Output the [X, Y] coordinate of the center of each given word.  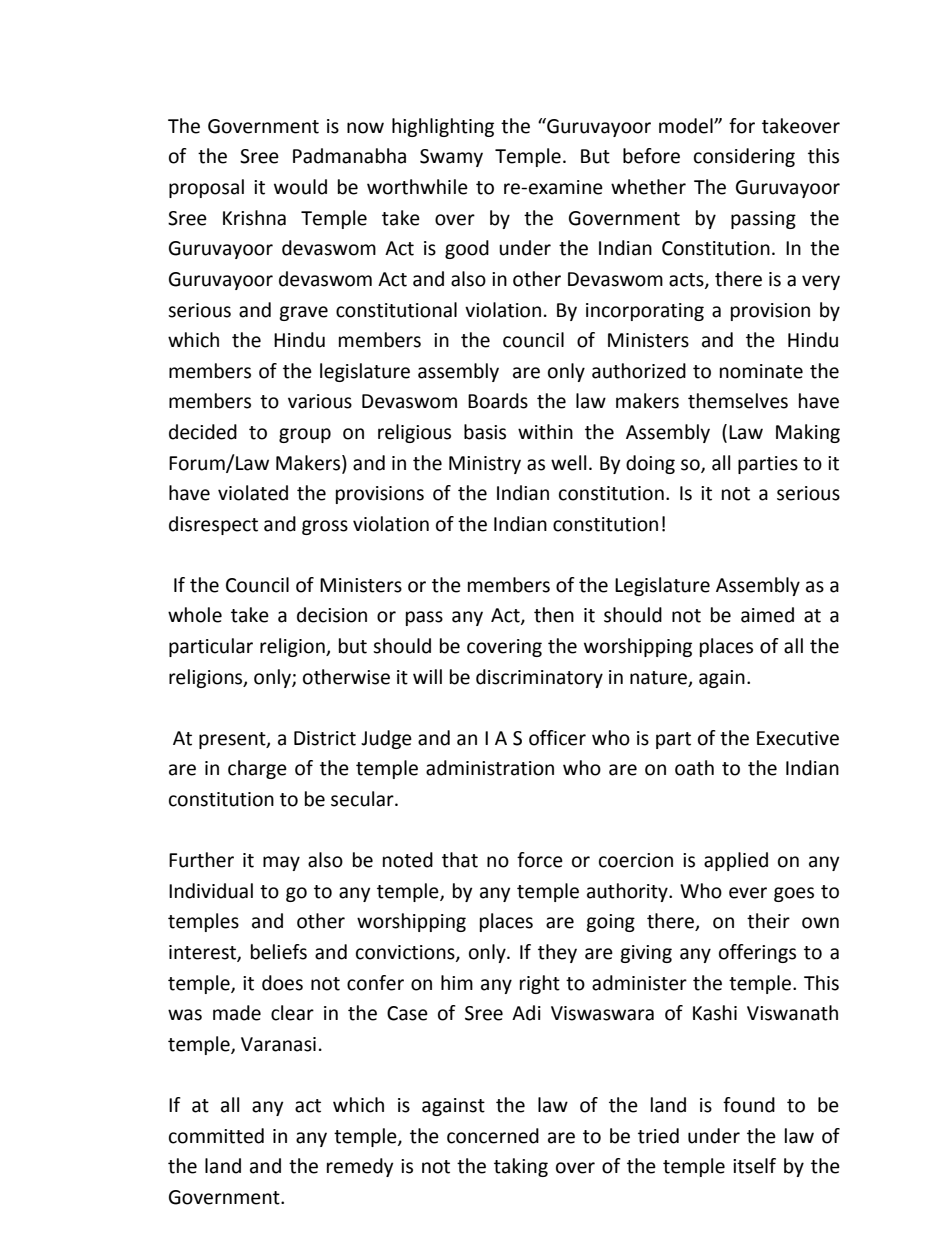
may [281, 863]
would [300, 187]
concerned [493, 1136]
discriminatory [539, 678]
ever [748, 893]
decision [332, 615]
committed [216, 1136]
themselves [738, 401]
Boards [498, 401]
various [320, 401]
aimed [767, 615]
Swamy [451, 158]
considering [744, 157]
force [540, 860]
